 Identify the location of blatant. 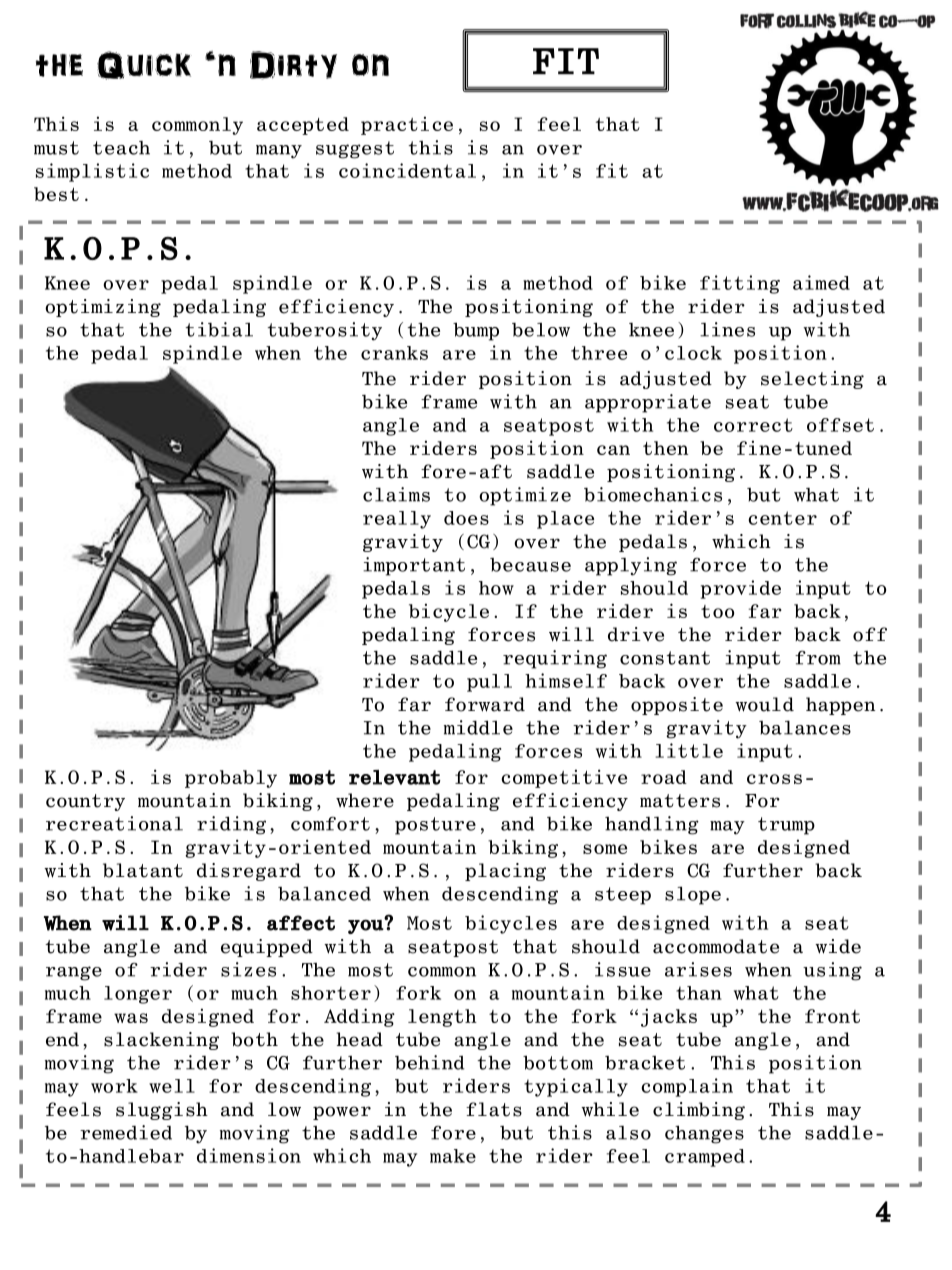
(143, 870).
